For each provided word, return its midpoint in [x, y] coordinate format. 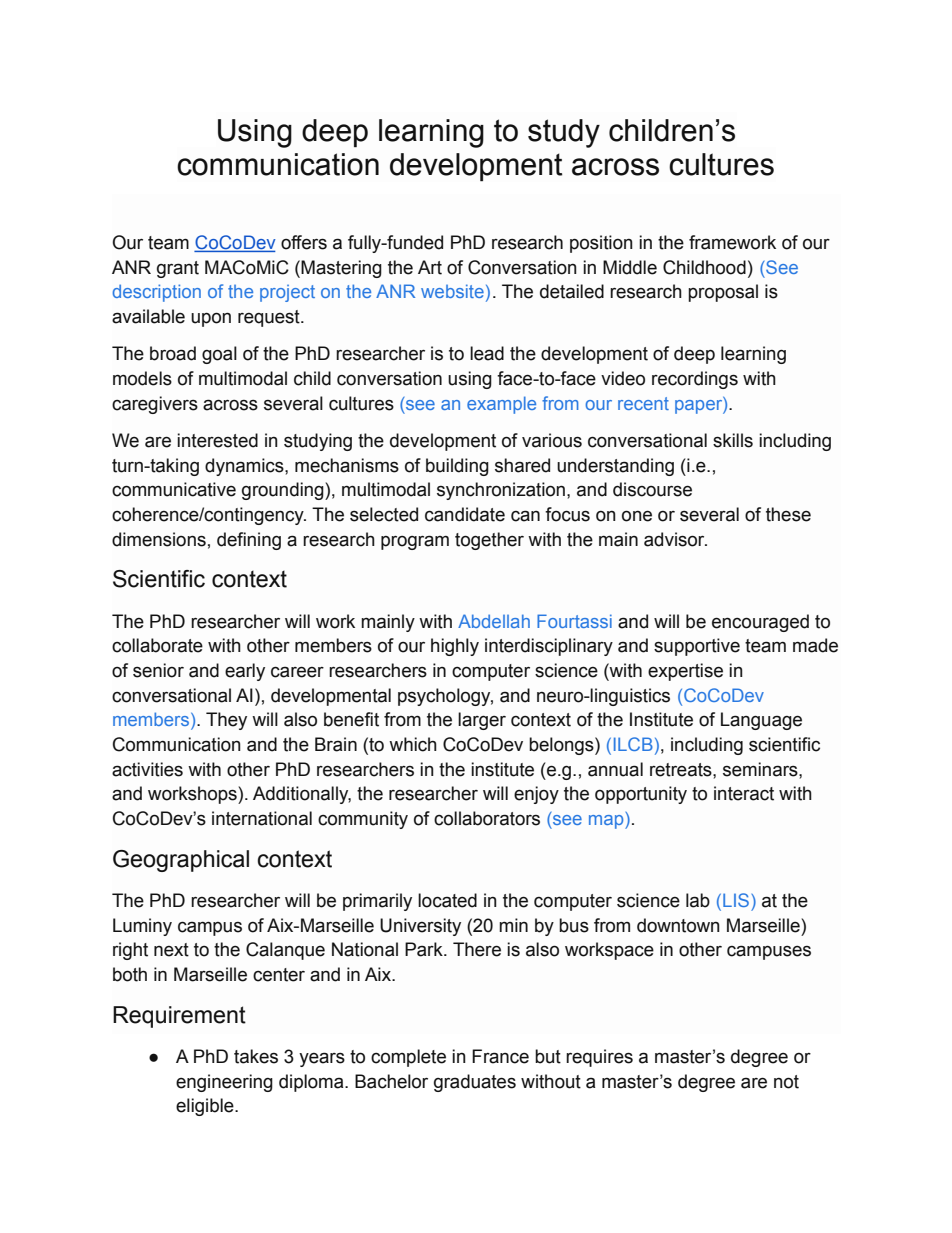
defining [249, 541]
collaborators [487, 818]
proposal [723, 293]
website [452, 291]
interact [744, 793]
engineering [224, 1083]
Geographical [181, 861]
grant [178, 269]
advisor [675, 539]
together [489, 541]
